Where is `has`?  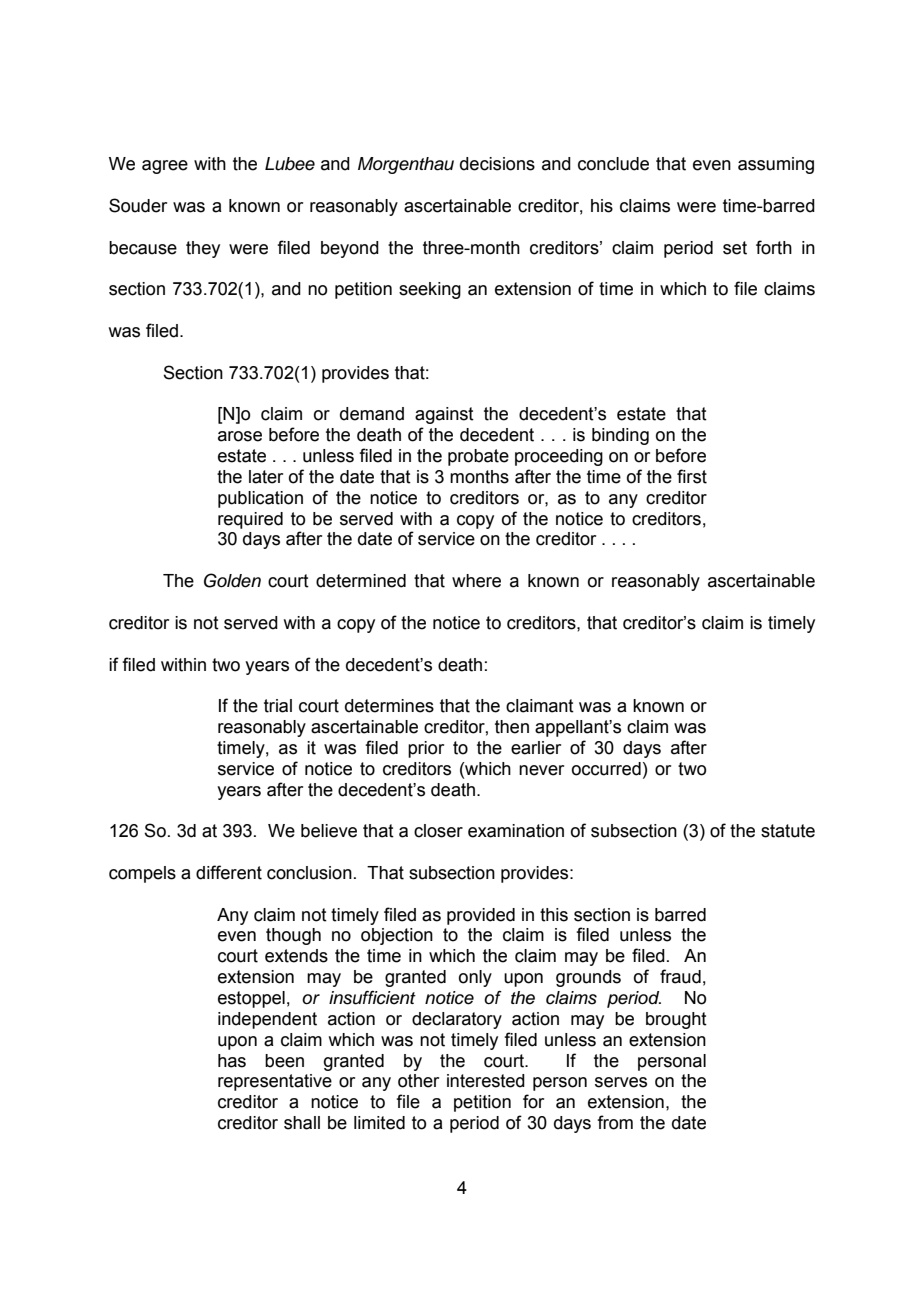
has is located at coordinates (232, 1061).
